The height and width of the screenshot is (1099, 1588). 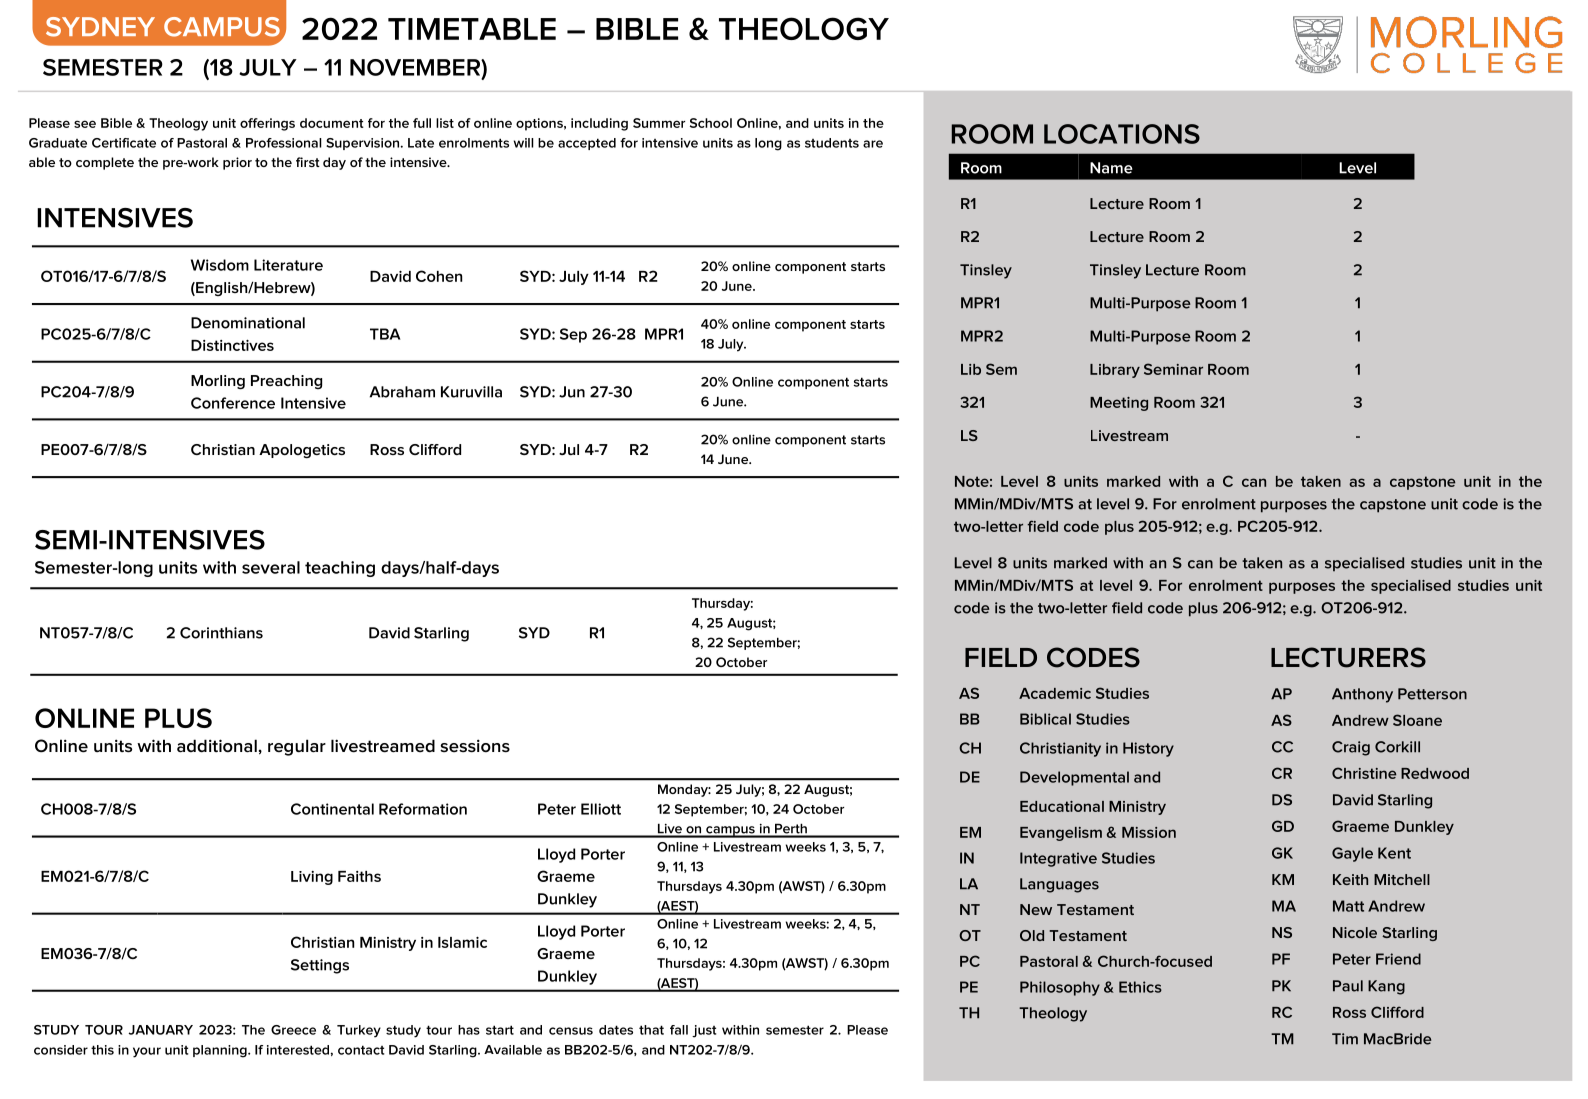 I want to click on Denominational, so click(x=248, y=323).
